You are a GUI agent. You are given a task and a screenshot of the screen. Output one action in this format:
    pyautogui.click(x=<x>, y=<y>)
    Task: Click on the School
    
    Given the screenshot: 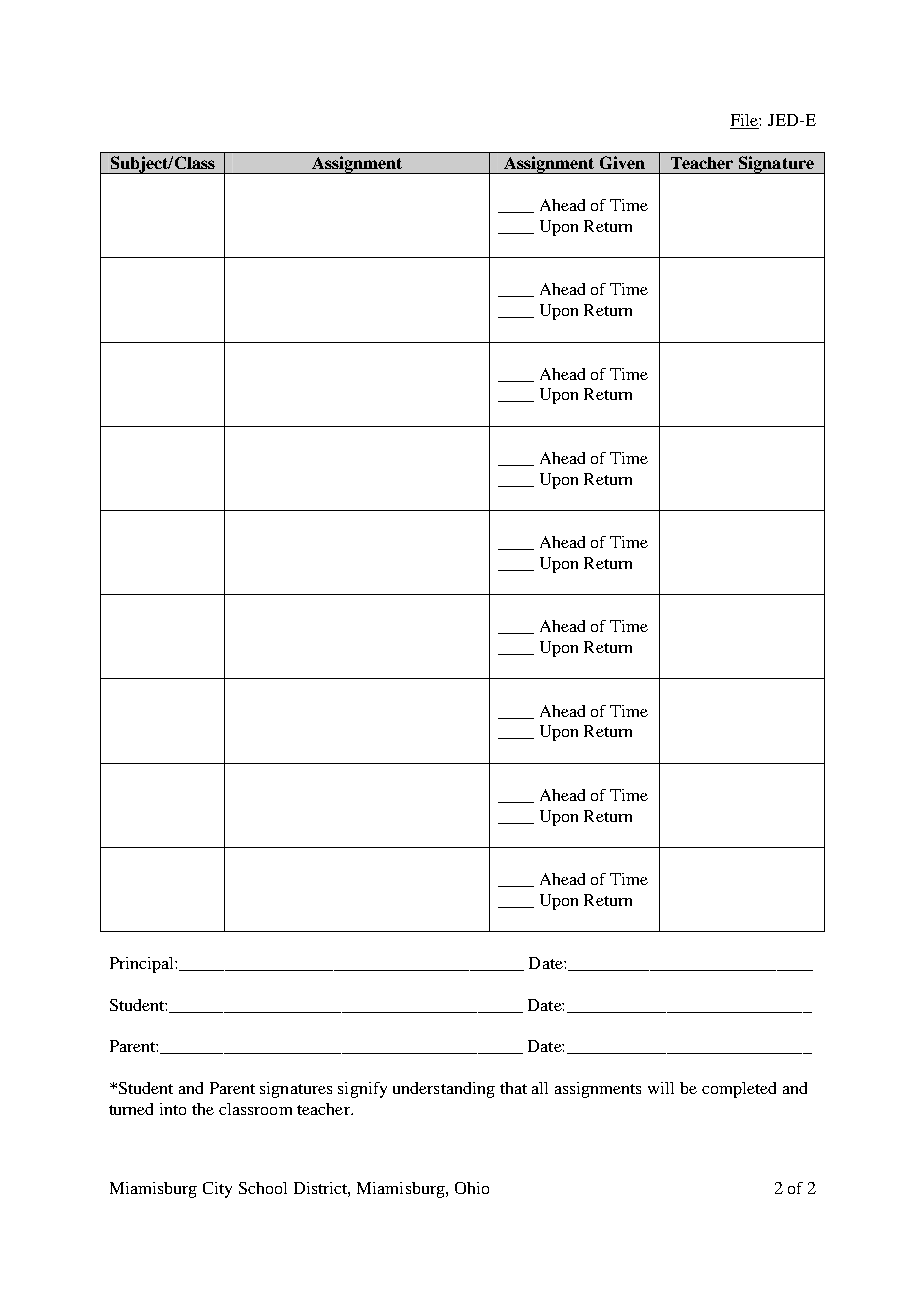 What is the action you would take?
    pyautogui.click(x=263, y=1188)
